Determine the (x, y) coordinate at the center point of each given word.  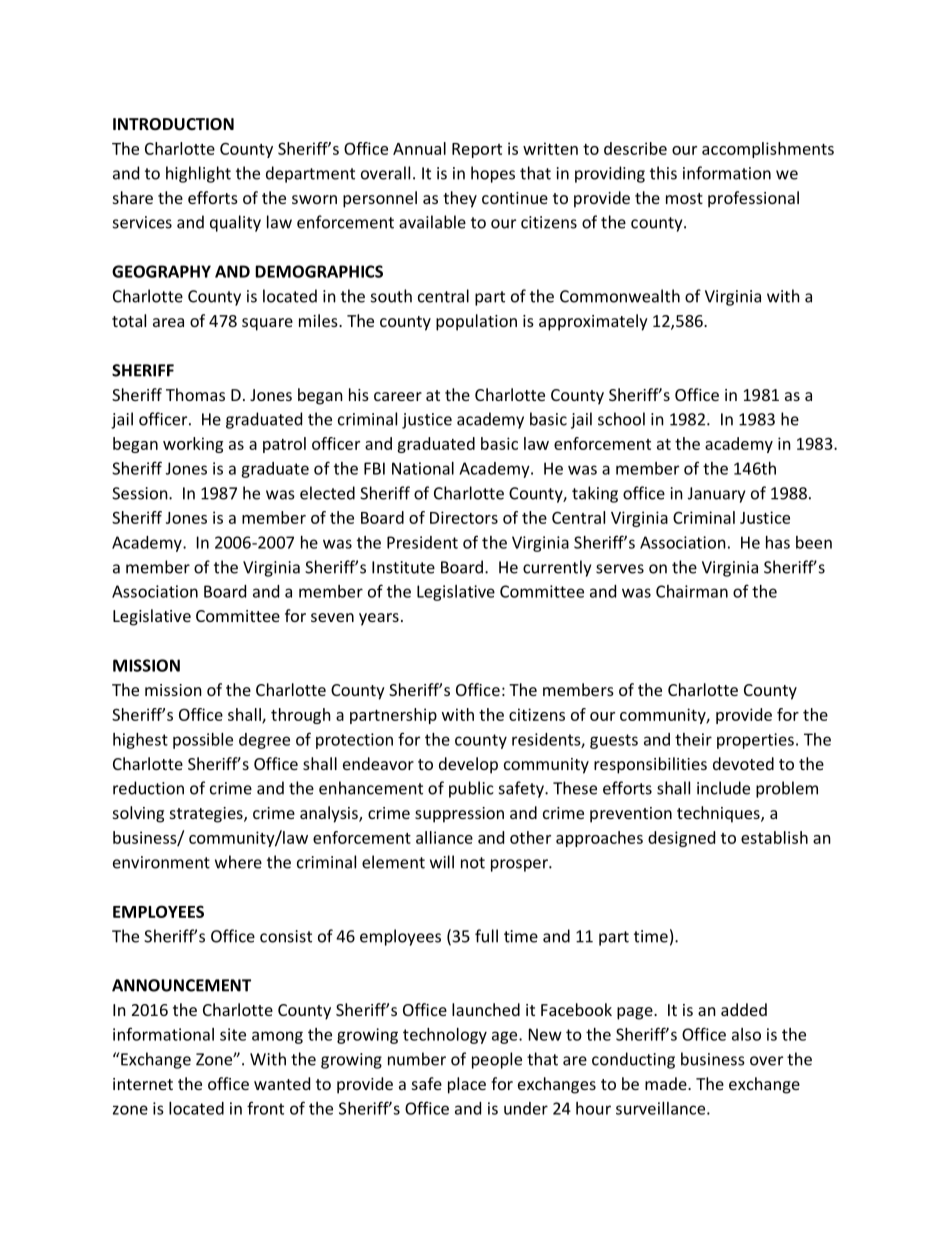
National (423, 468)
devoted (743, 763)
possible (203, 741)
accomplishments (768, 150)
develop (468, 765)
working (193, 445)
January (716, 495)
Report (477, 150)
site (233, 1034)
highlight (198, 174)
